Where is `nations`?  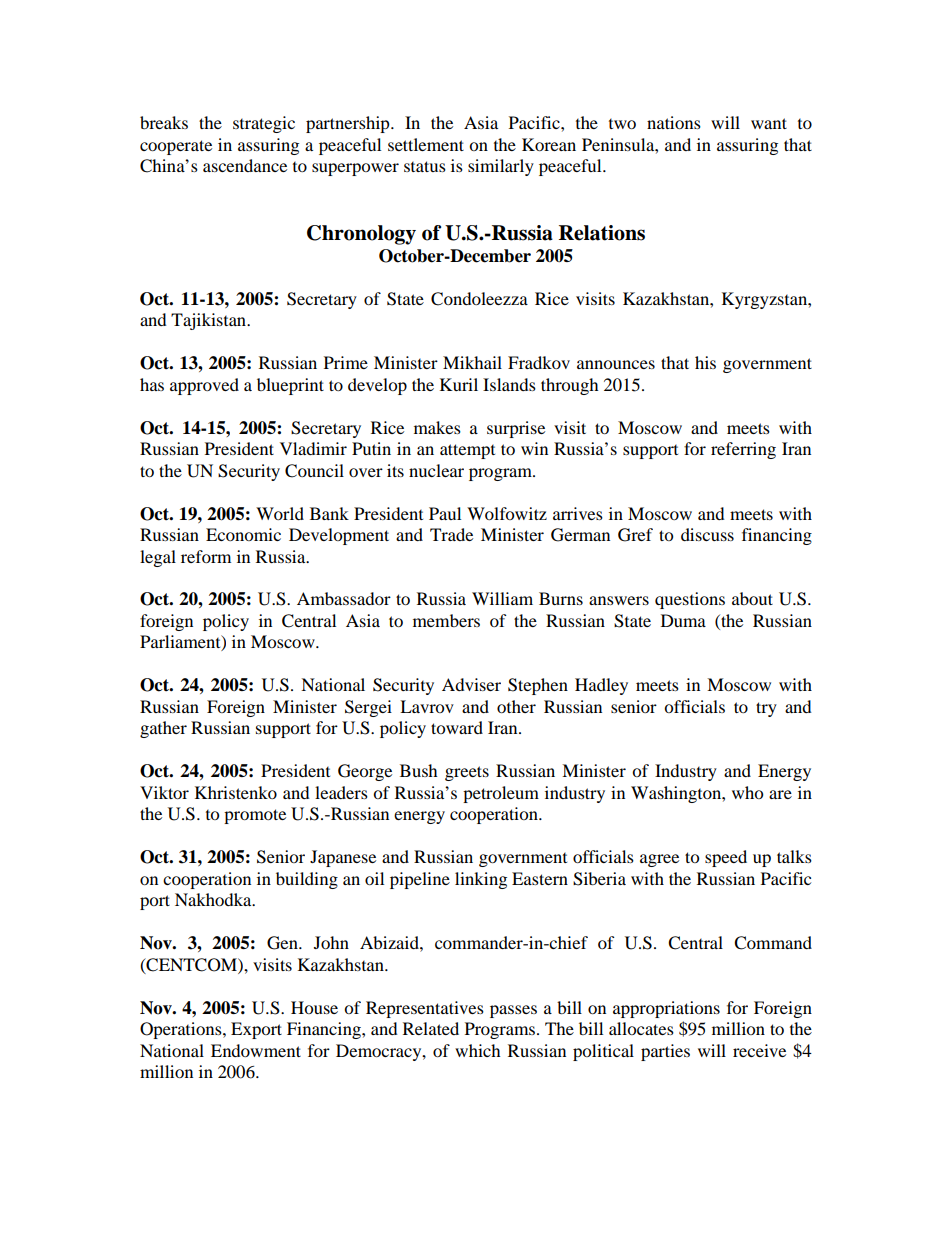 nations is located at coordinates (674, 122).
